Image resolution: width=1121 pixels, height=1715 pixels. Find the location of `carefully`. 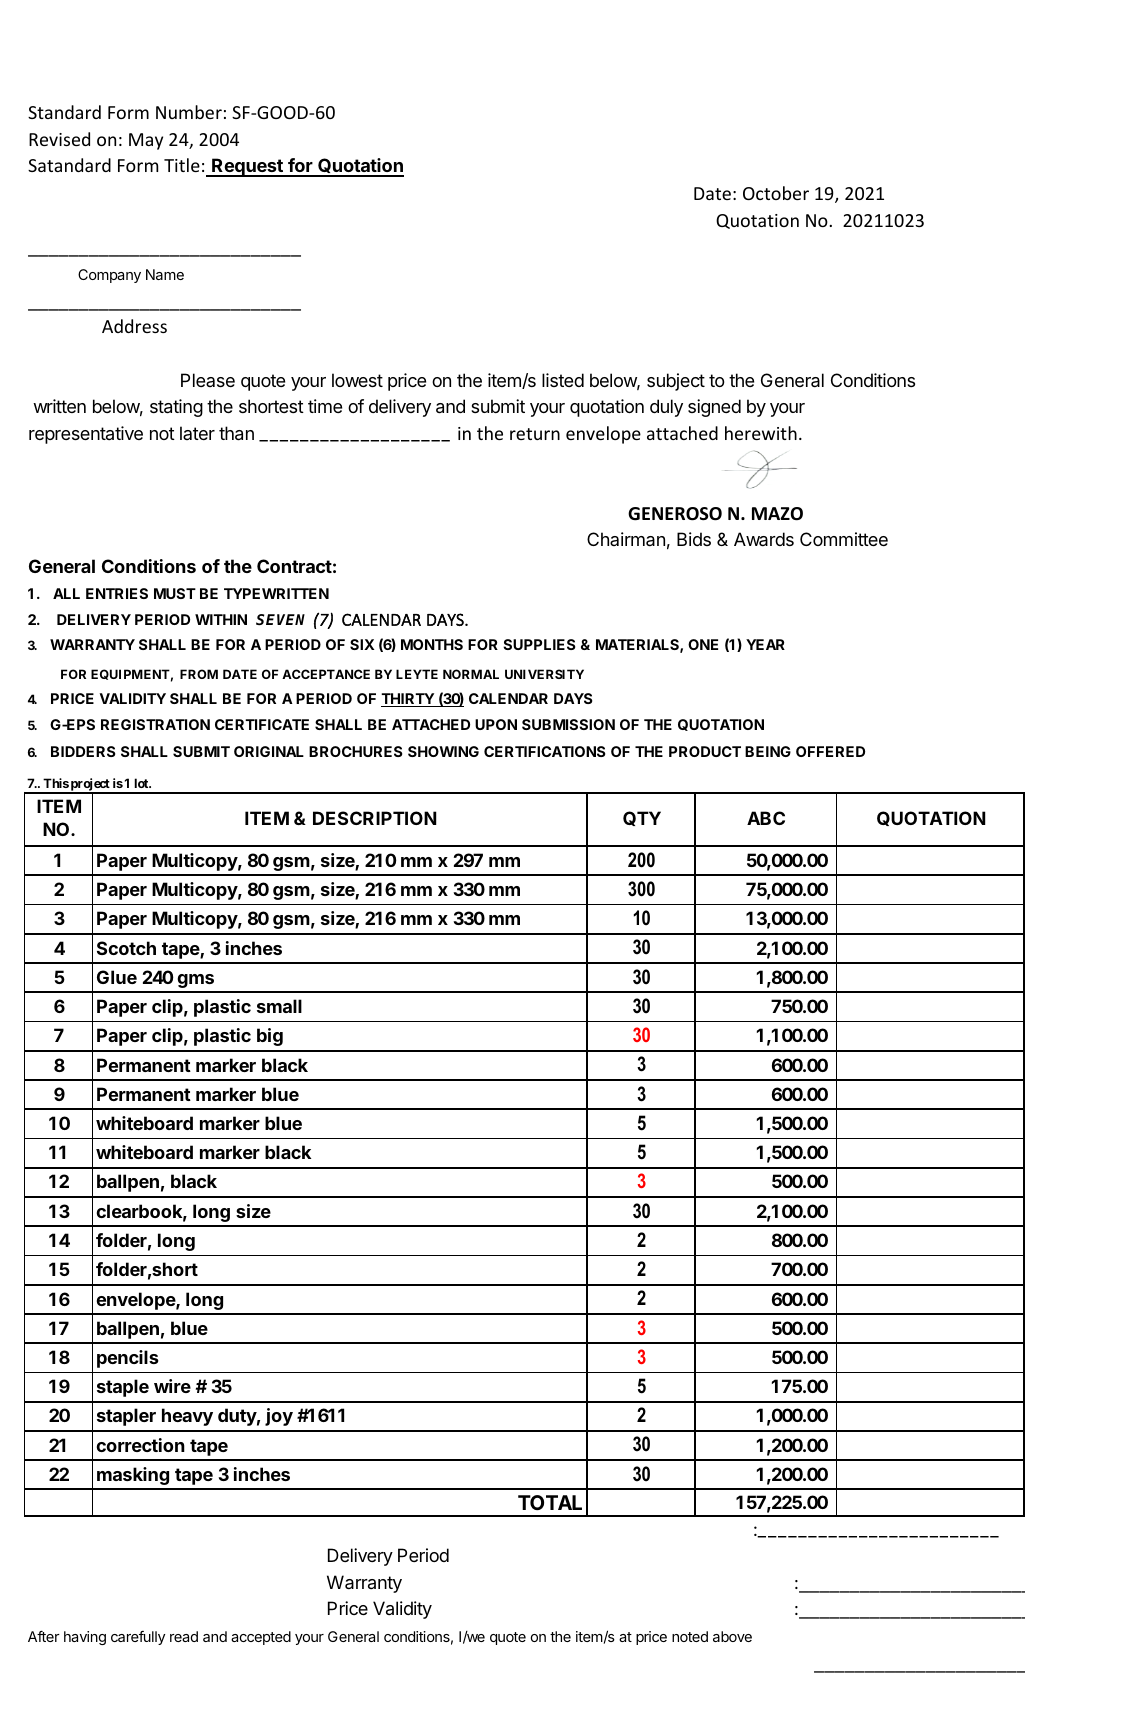

carefully is located at coordinates (138, 1638).
